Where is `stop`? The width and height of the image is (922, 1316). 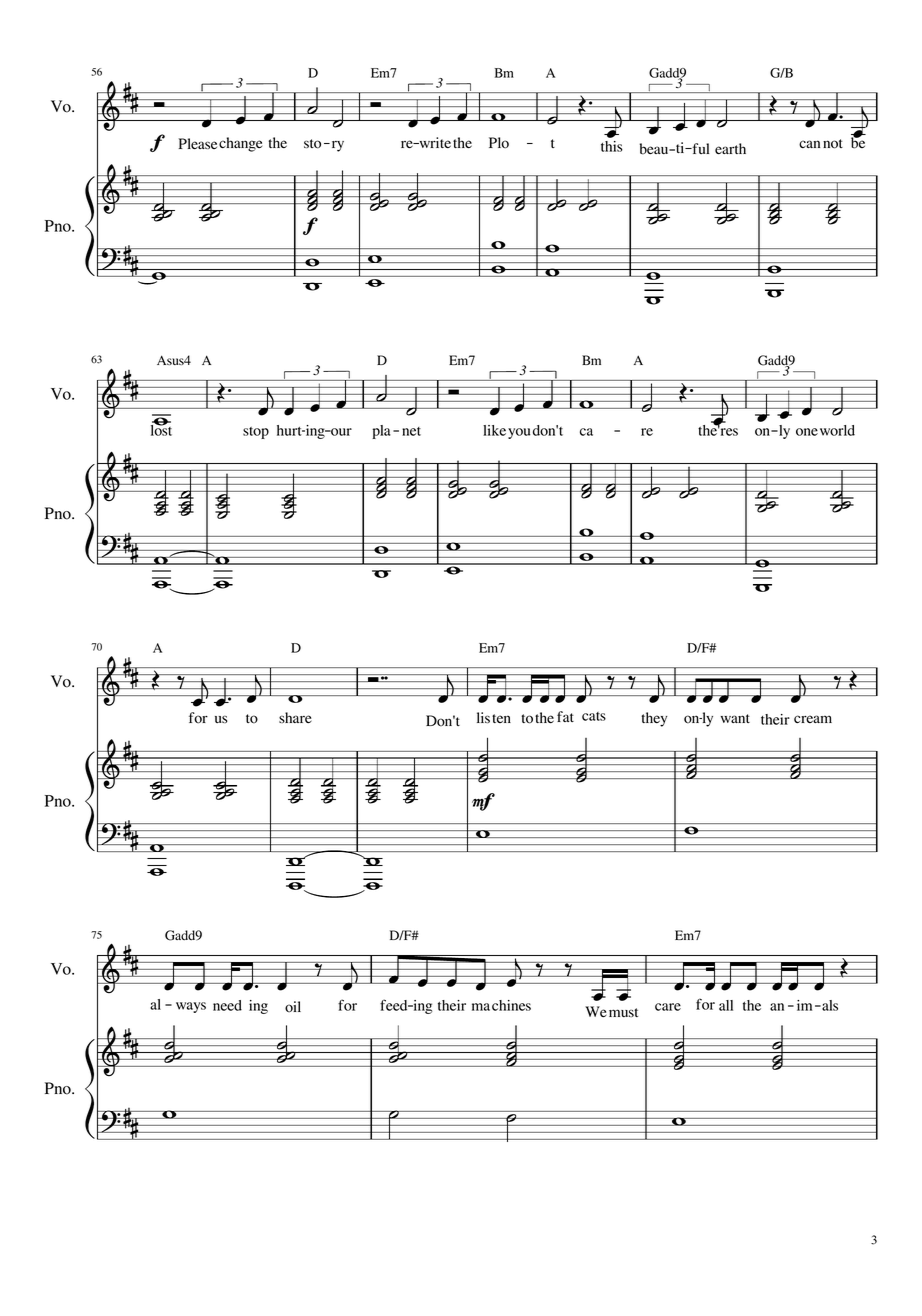 stop is located at coordinates (256, 433).
